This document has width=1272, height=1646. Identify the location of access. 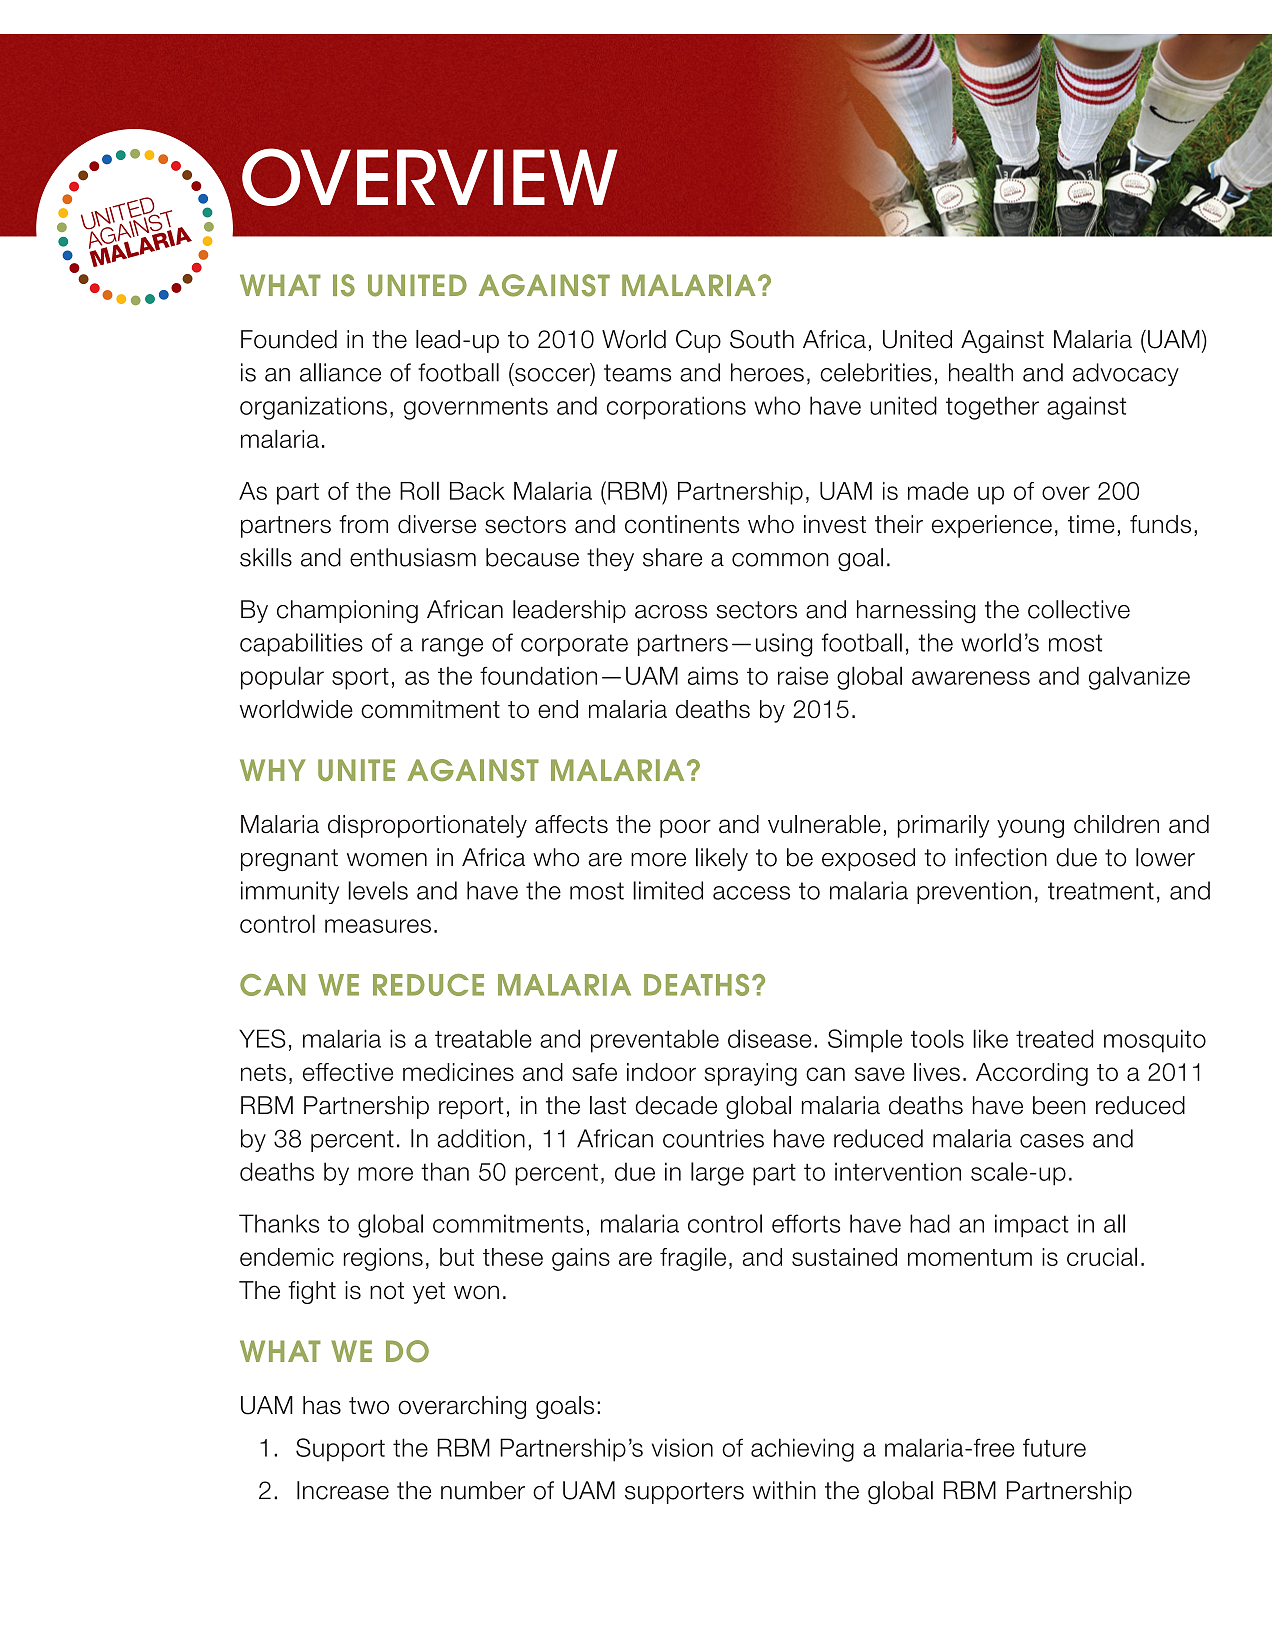
(751, 893).
